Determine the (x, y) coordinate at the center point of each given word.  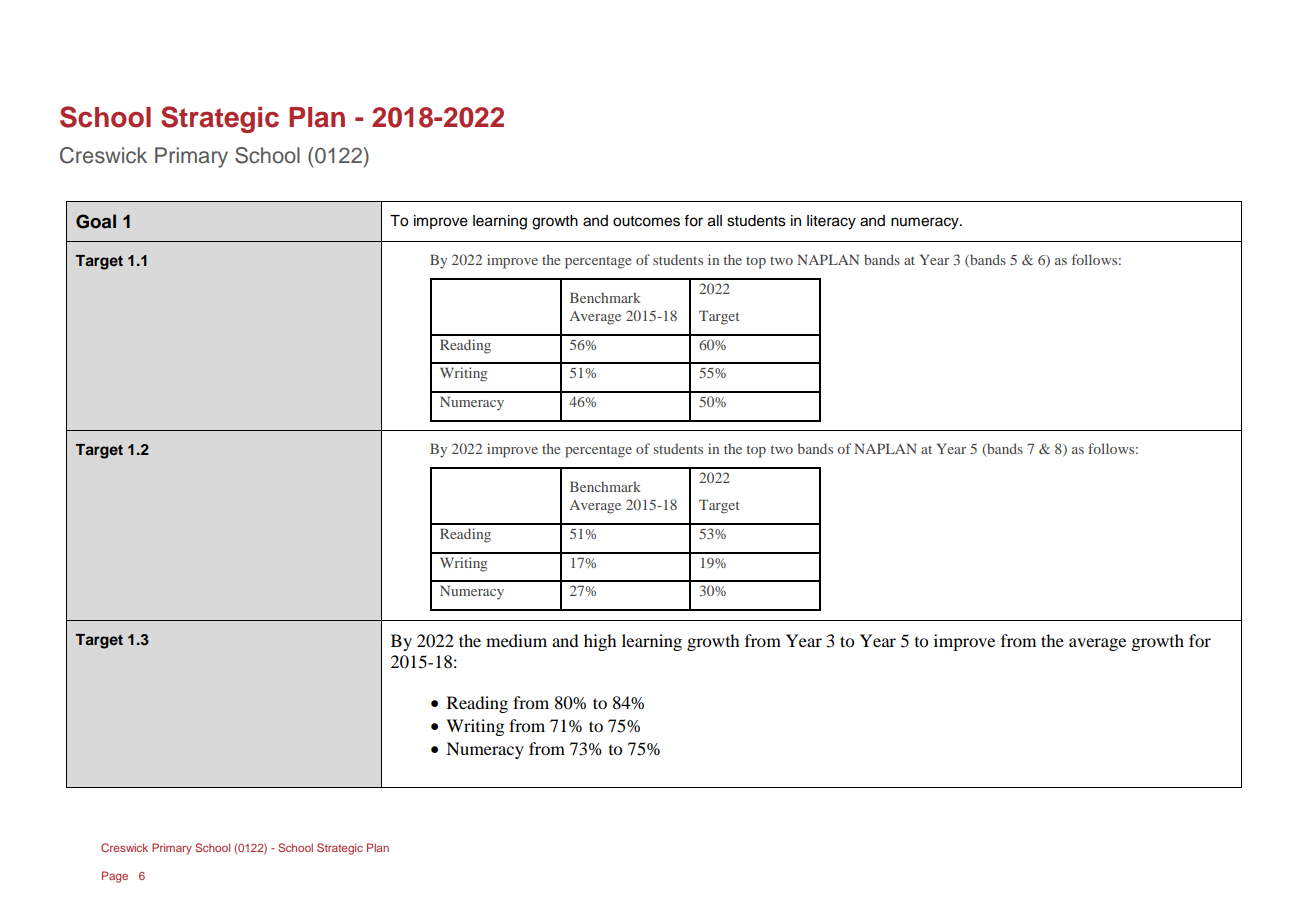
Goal (96, 221)
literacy (831, 222)
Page (115, 877)
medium (516, 640)
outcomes (646, 221)
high (600, 642)
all (715, 221)
